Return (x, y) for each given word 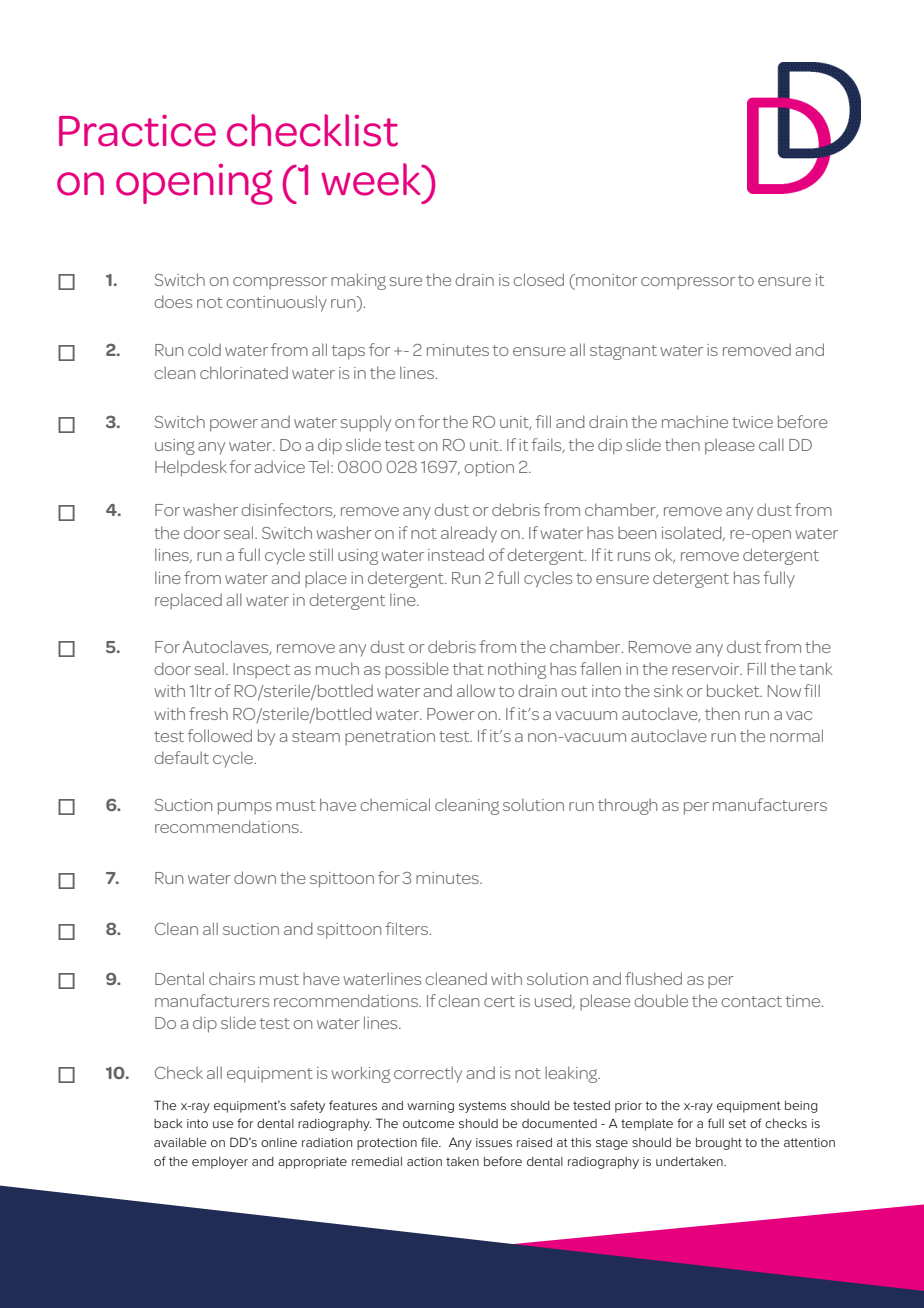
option (489, 469)
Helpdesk (191, 468)
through (627, 806)
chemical (395, 804)
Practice (137, 131)
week (372, 179)
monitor (606, 280)
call (771, 444)
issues (494, 1142)
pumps (245, 808)
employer (220, 1163)
